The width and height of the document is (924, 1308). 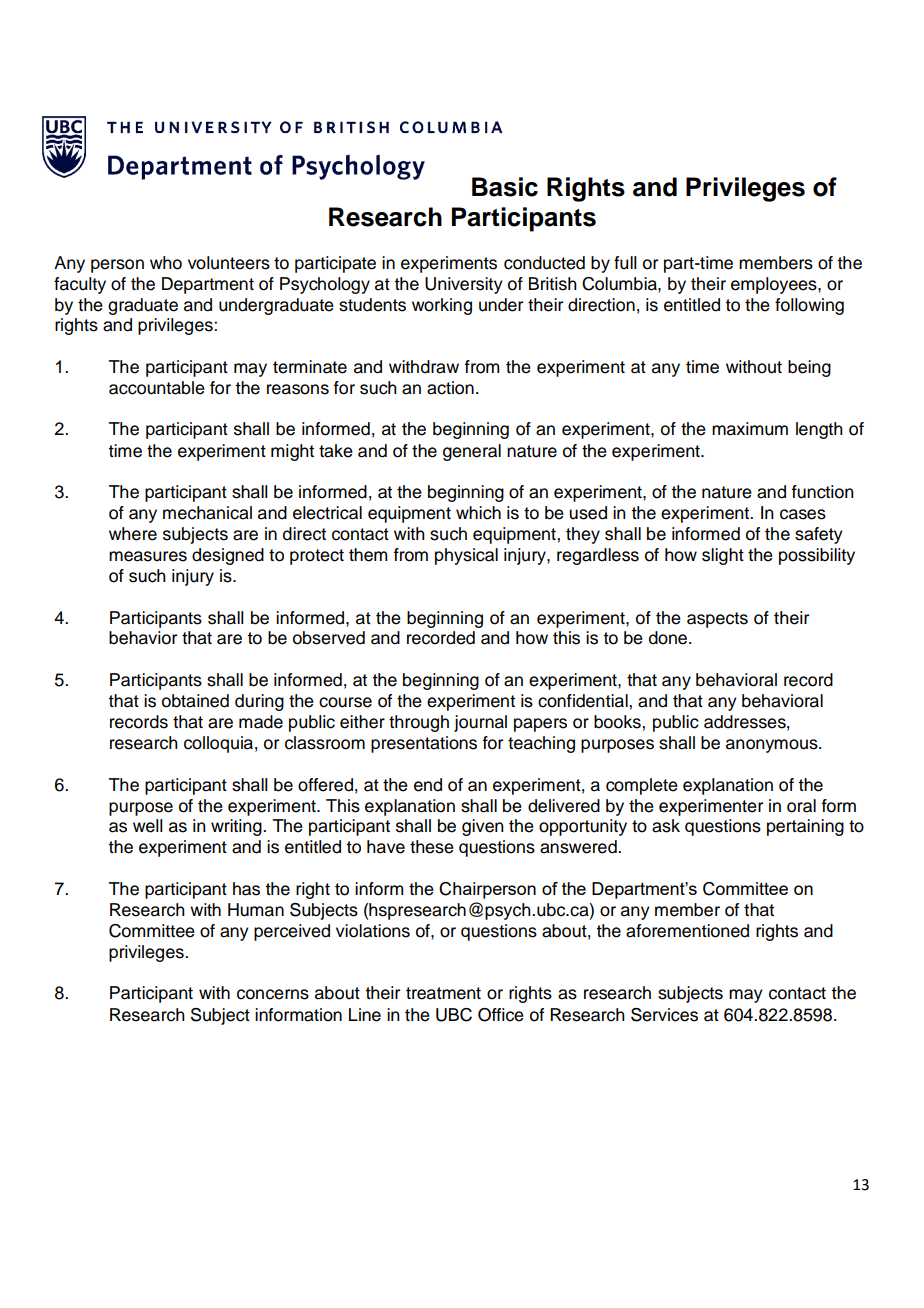 I want to click on obtained, so click(x=195, y=701).
